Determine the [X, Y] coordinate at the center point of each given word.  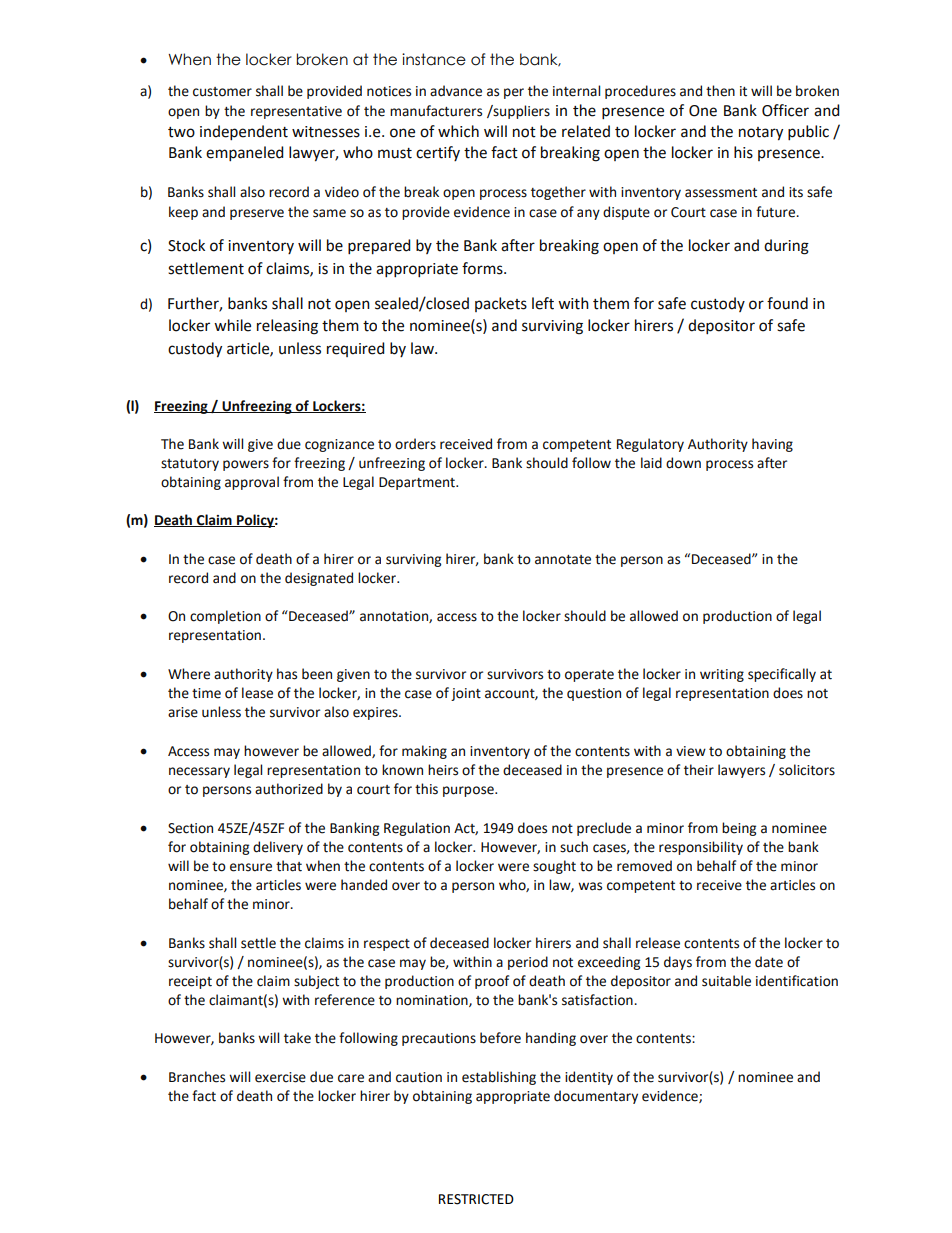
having [772, 445]
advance [456, 91]
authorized [289, 789]
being [739, 829]
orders [415, 444]
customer [222, 92]
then [720, 91]
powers [246, 465]
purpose [469, 791]
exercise [280, 1077]
